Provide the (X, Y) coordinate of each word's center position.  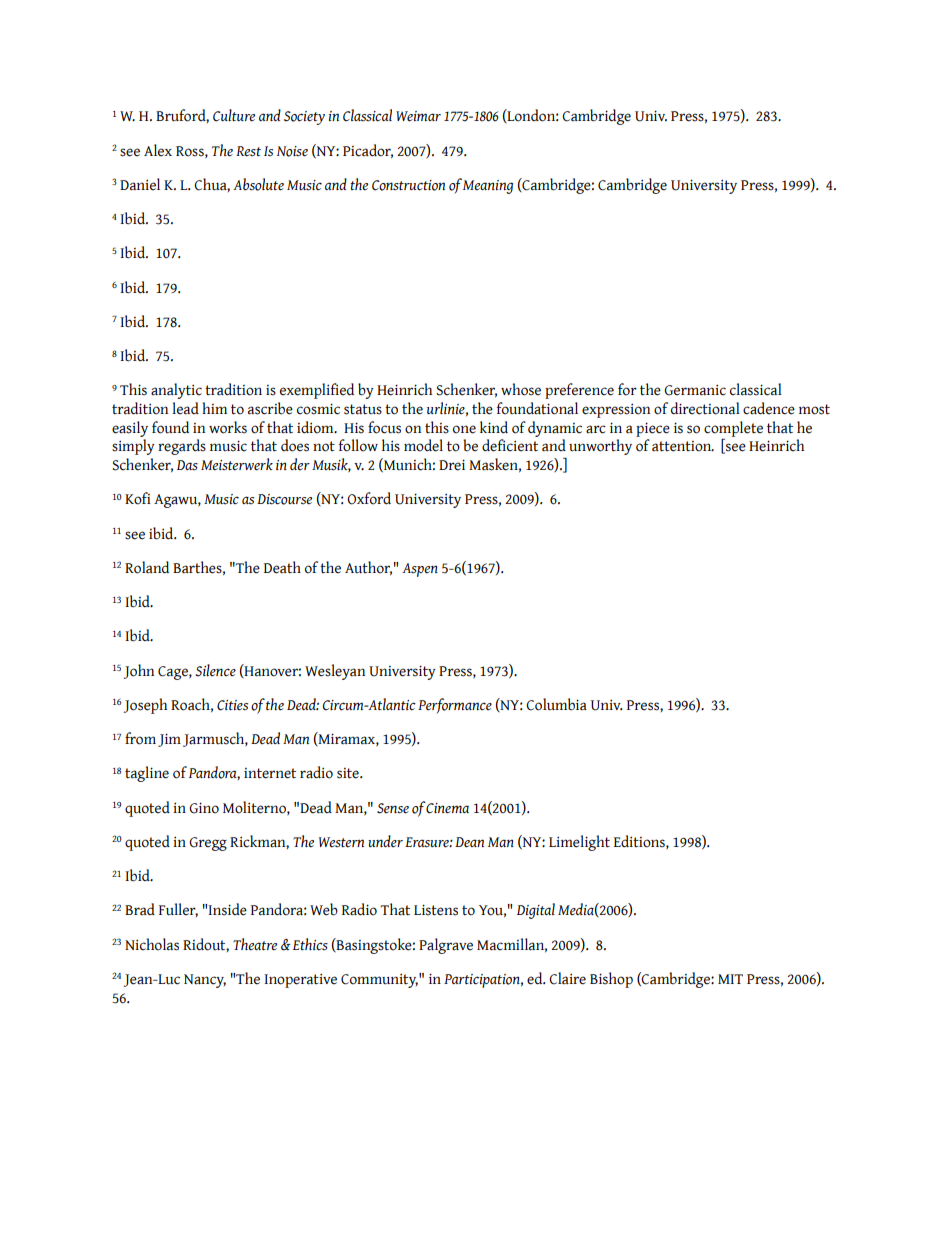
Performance (455, 706)
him (214, 408)
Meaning (488, 187)
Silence (215, 670)
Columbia (556, 704)
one (464, 429)
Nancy (205, 981)
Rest (248, 151)
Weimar (418, 116)
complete (733, 429)
